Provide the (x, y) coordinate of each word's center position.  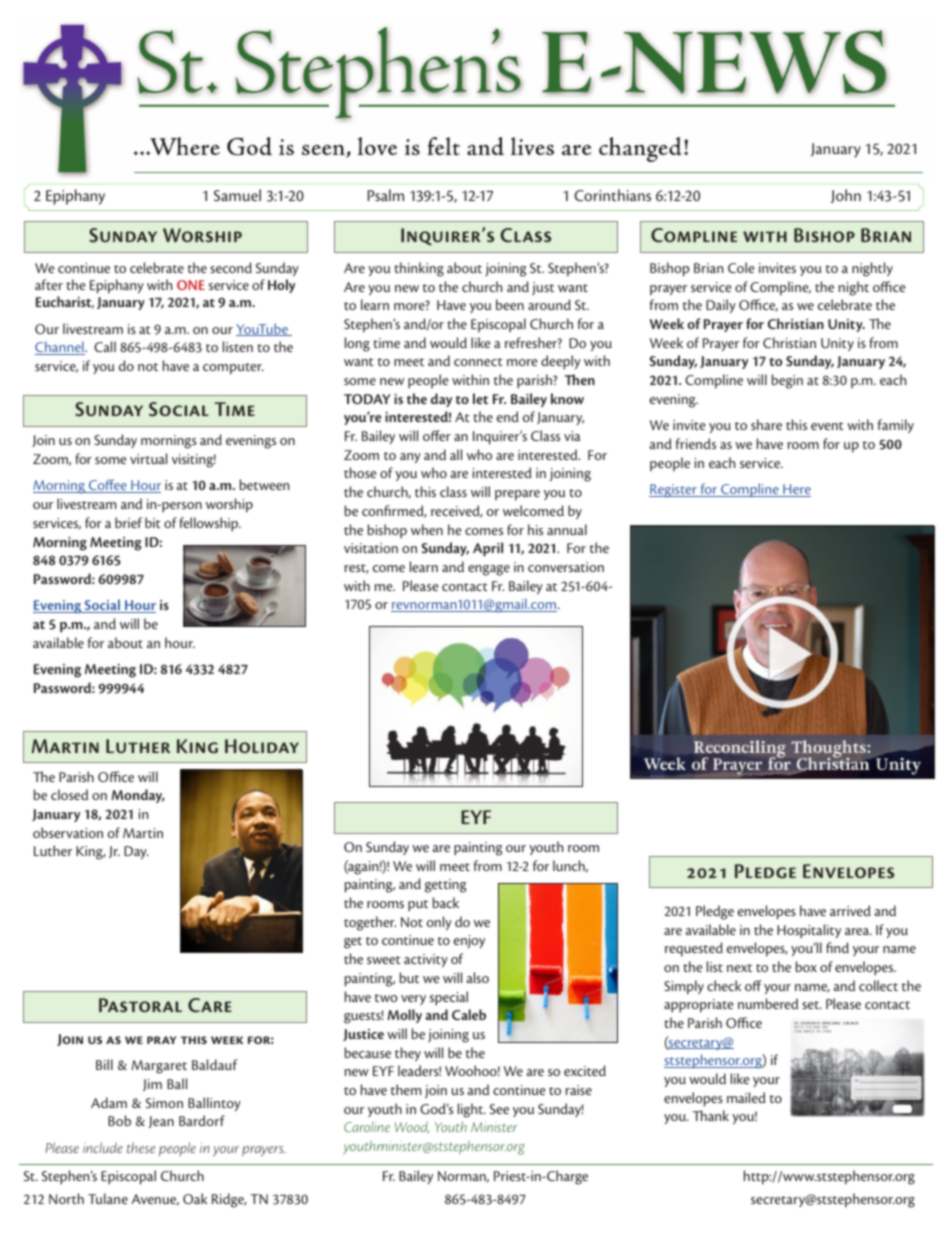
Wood (412, 1127)
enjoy (469, 941)
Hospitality (809, 931)
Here (796, 490)
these (141, 1147)
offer (437, 435)
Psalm (385, 195)
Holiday (262, 746)
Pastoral (140, 1005)
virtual (148, 458)
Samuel (237, 195)
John (846, 196)
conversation (566, 567)
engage (489, 570)
